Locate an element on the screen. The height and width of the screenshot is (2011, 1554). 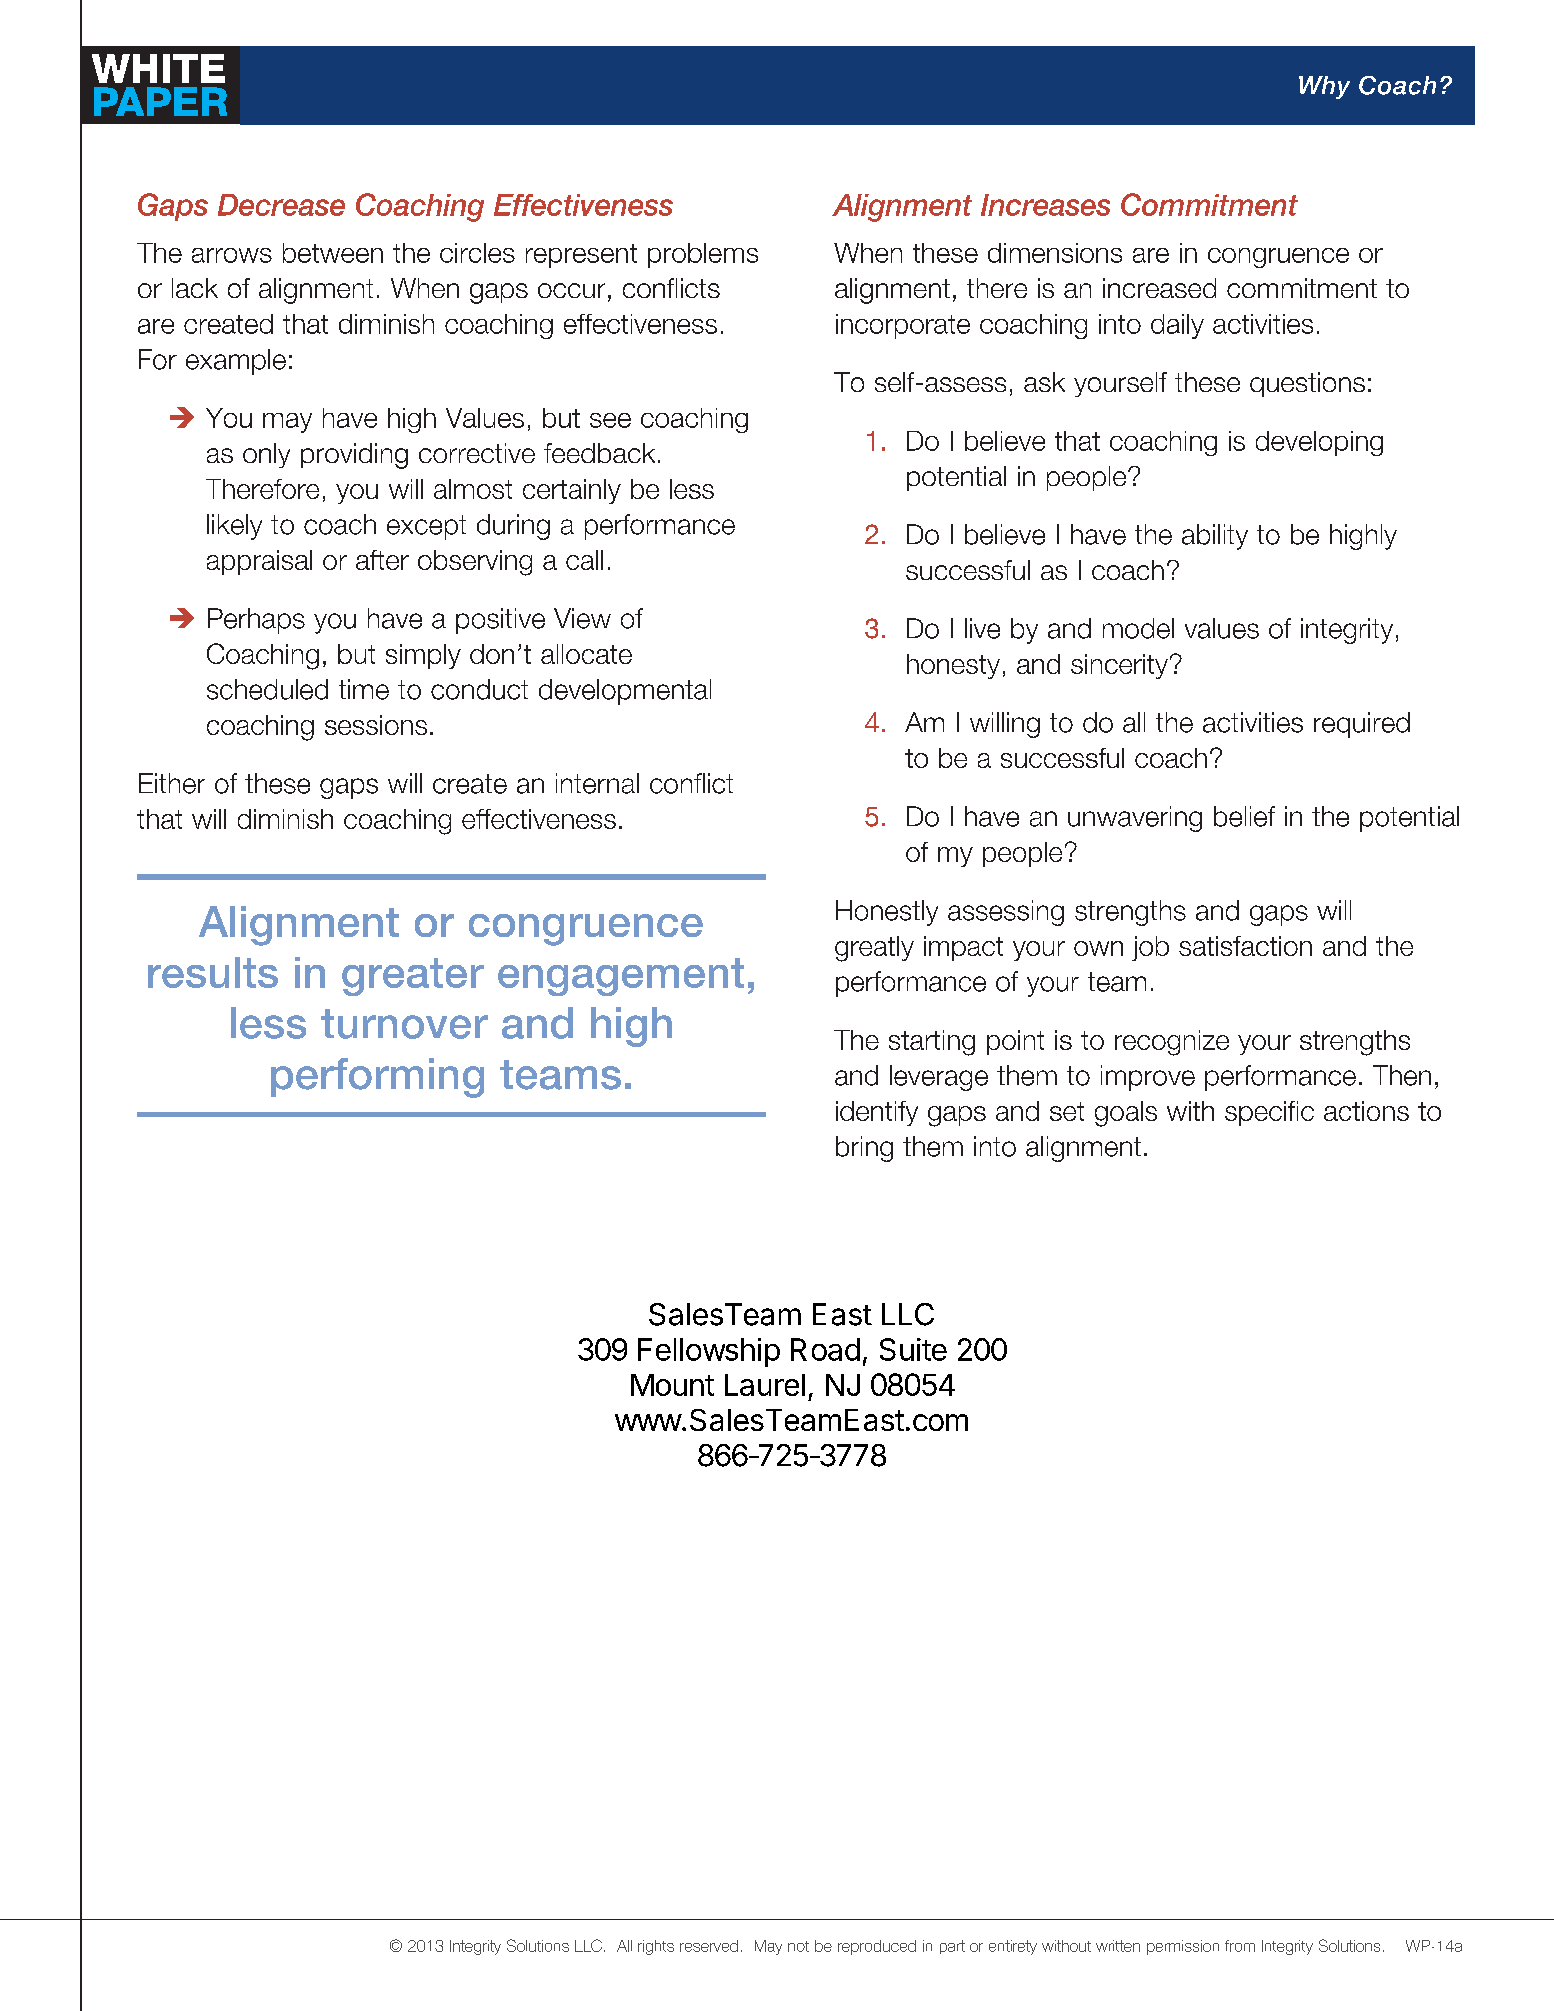
turnover is located at coordinates (404, 1024).
